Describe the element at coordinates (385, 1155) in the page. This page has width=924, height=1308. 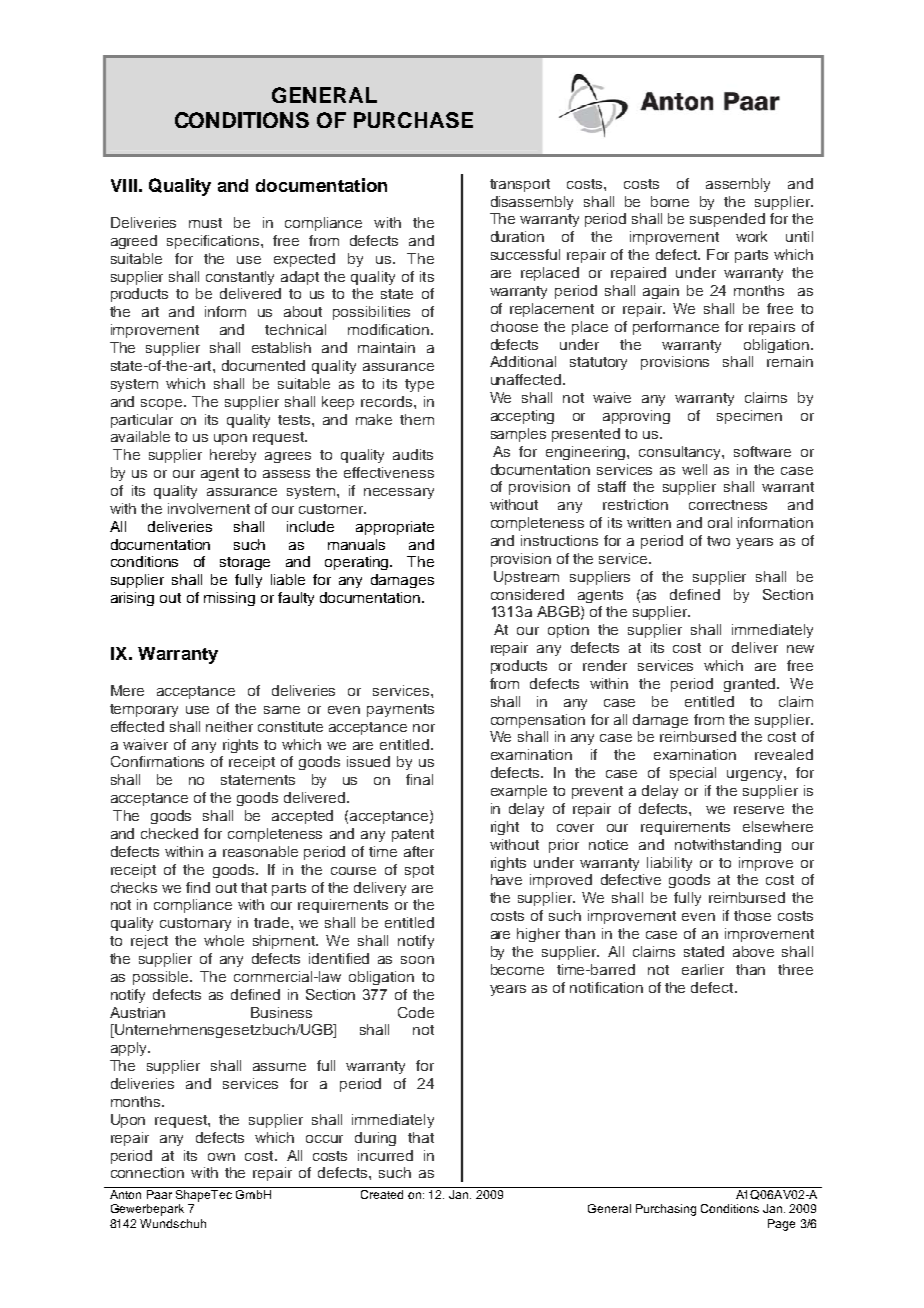
I see `incurred` at that location.
